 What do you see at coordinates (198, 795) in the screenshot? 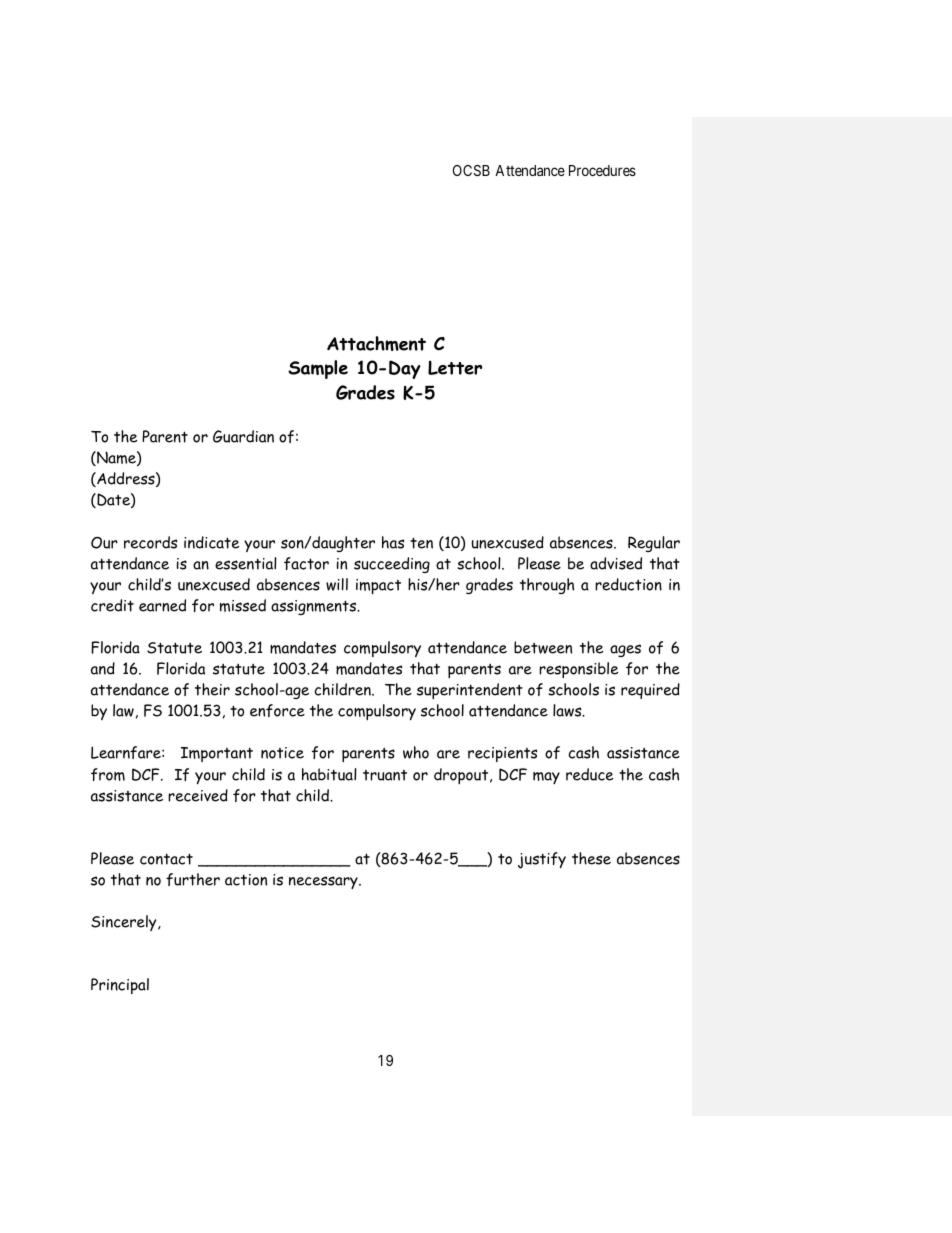
I see `received` at bounding box center [198, 795].
